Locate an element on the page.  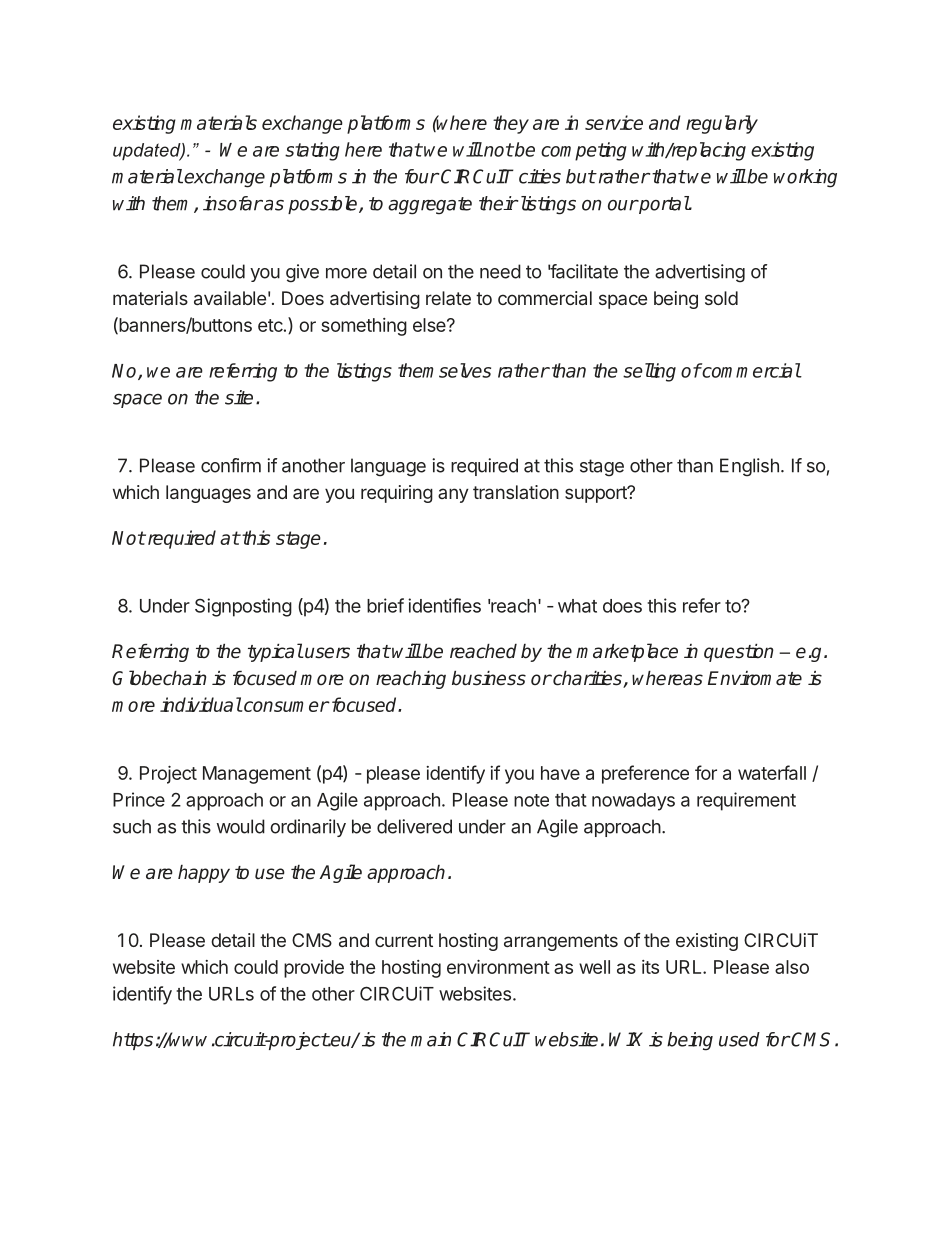
English is located at coordinates (749, 467).
